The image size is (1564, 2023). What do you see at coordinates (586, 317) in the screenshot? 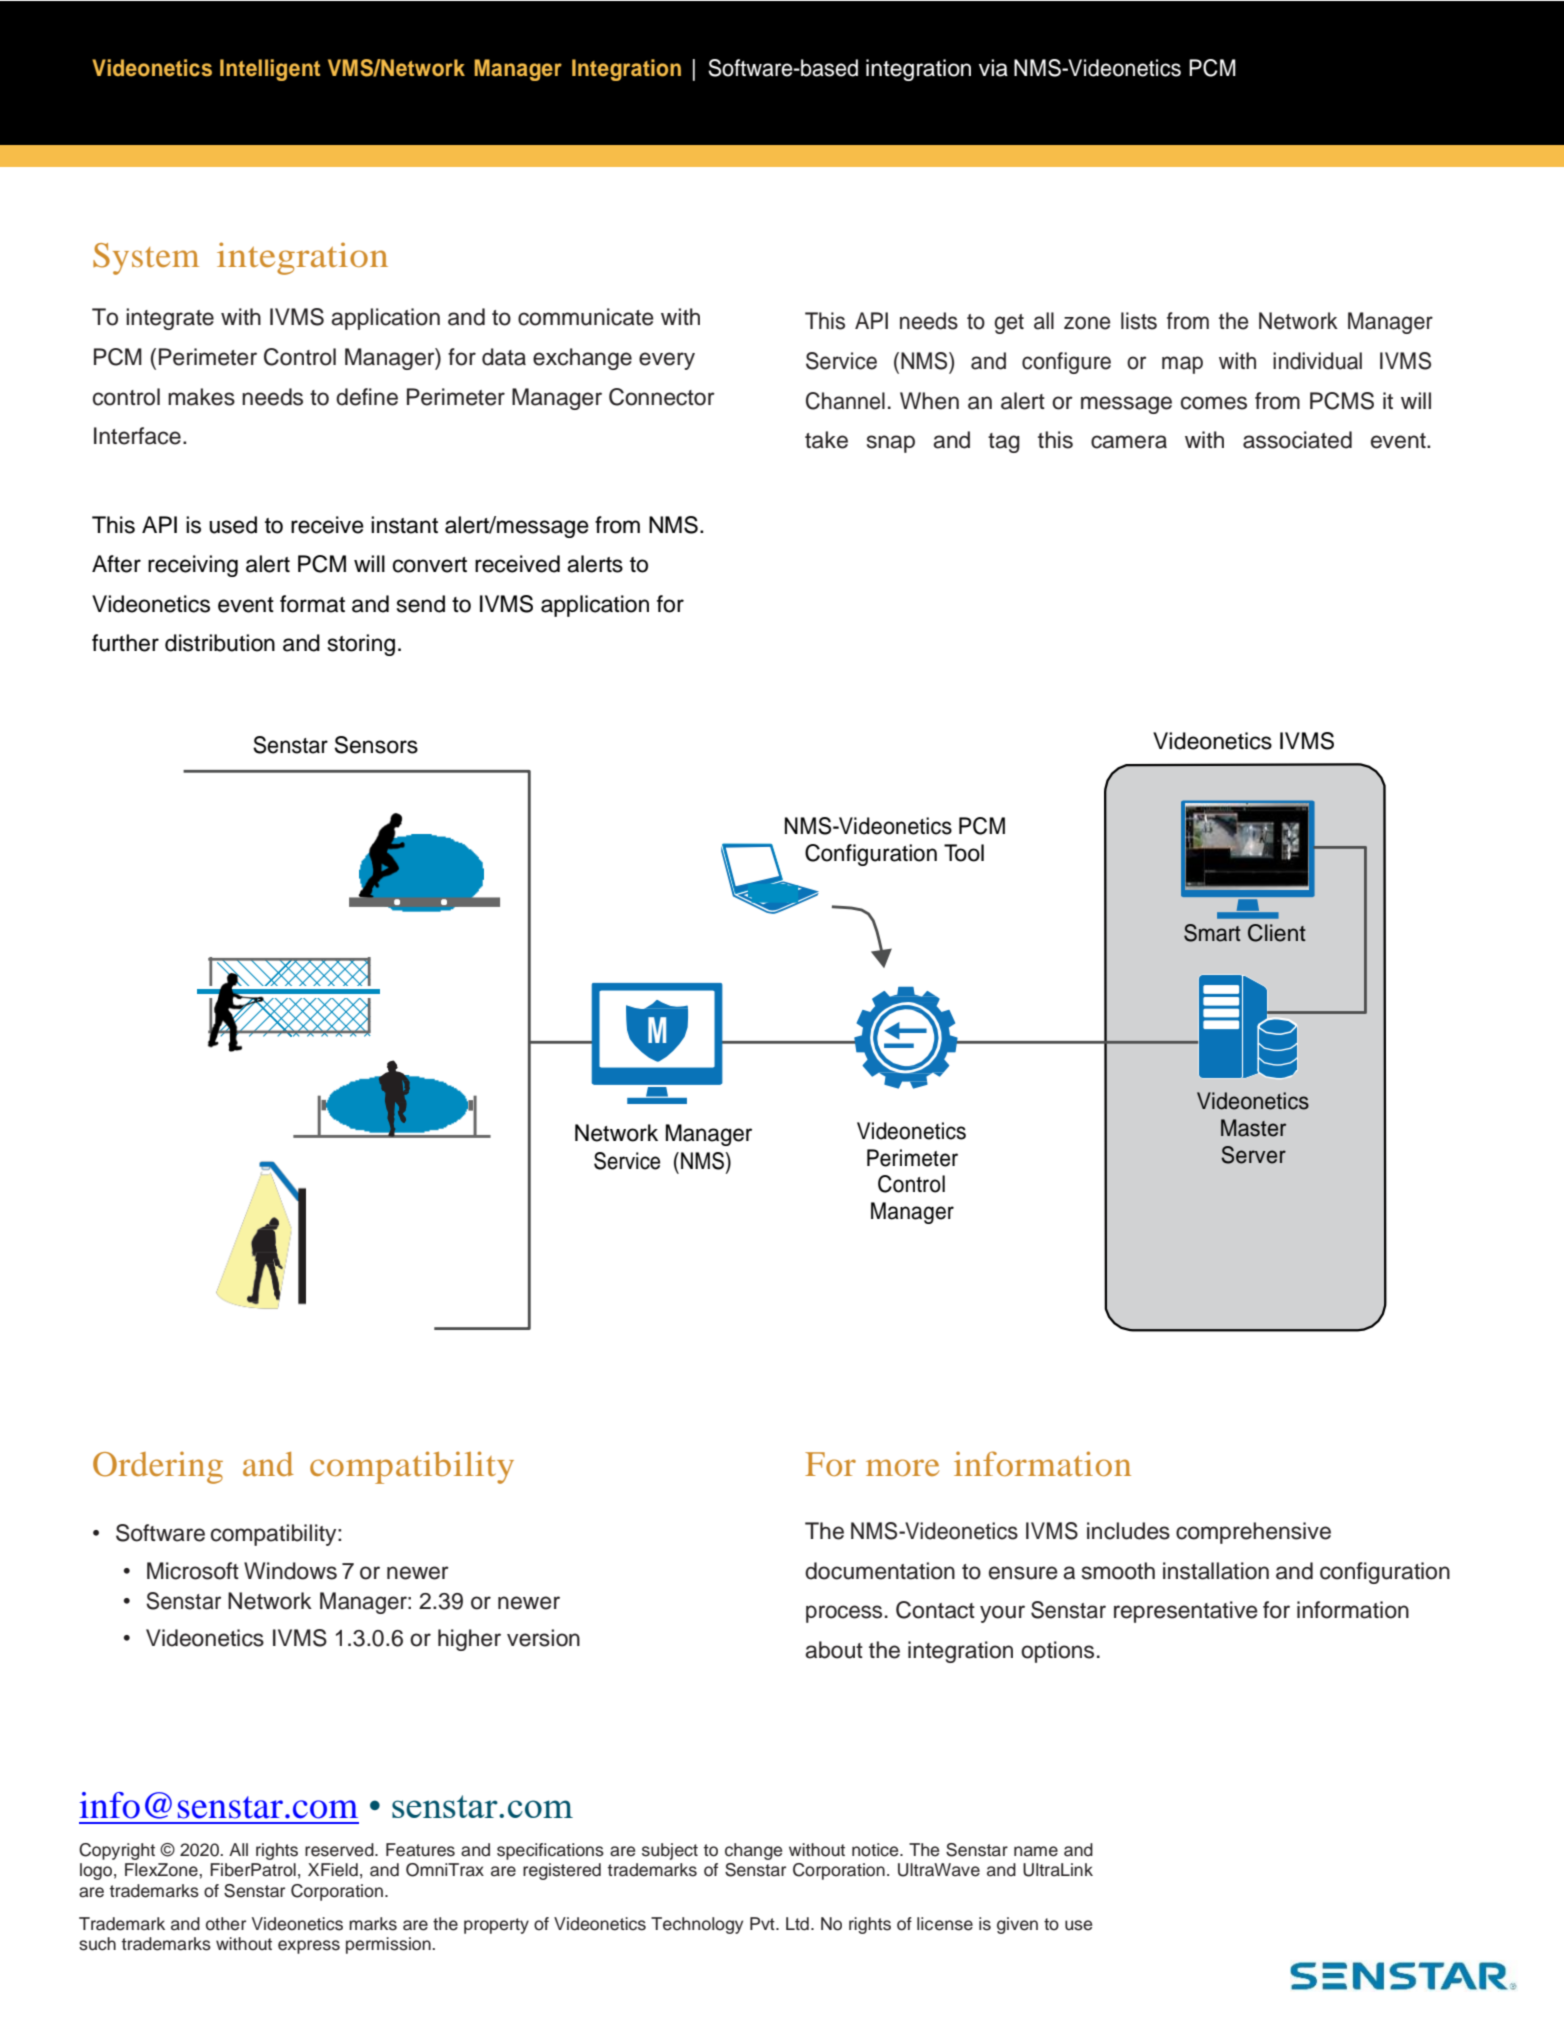
I see `communicate` at bounding box center [586, 317].
